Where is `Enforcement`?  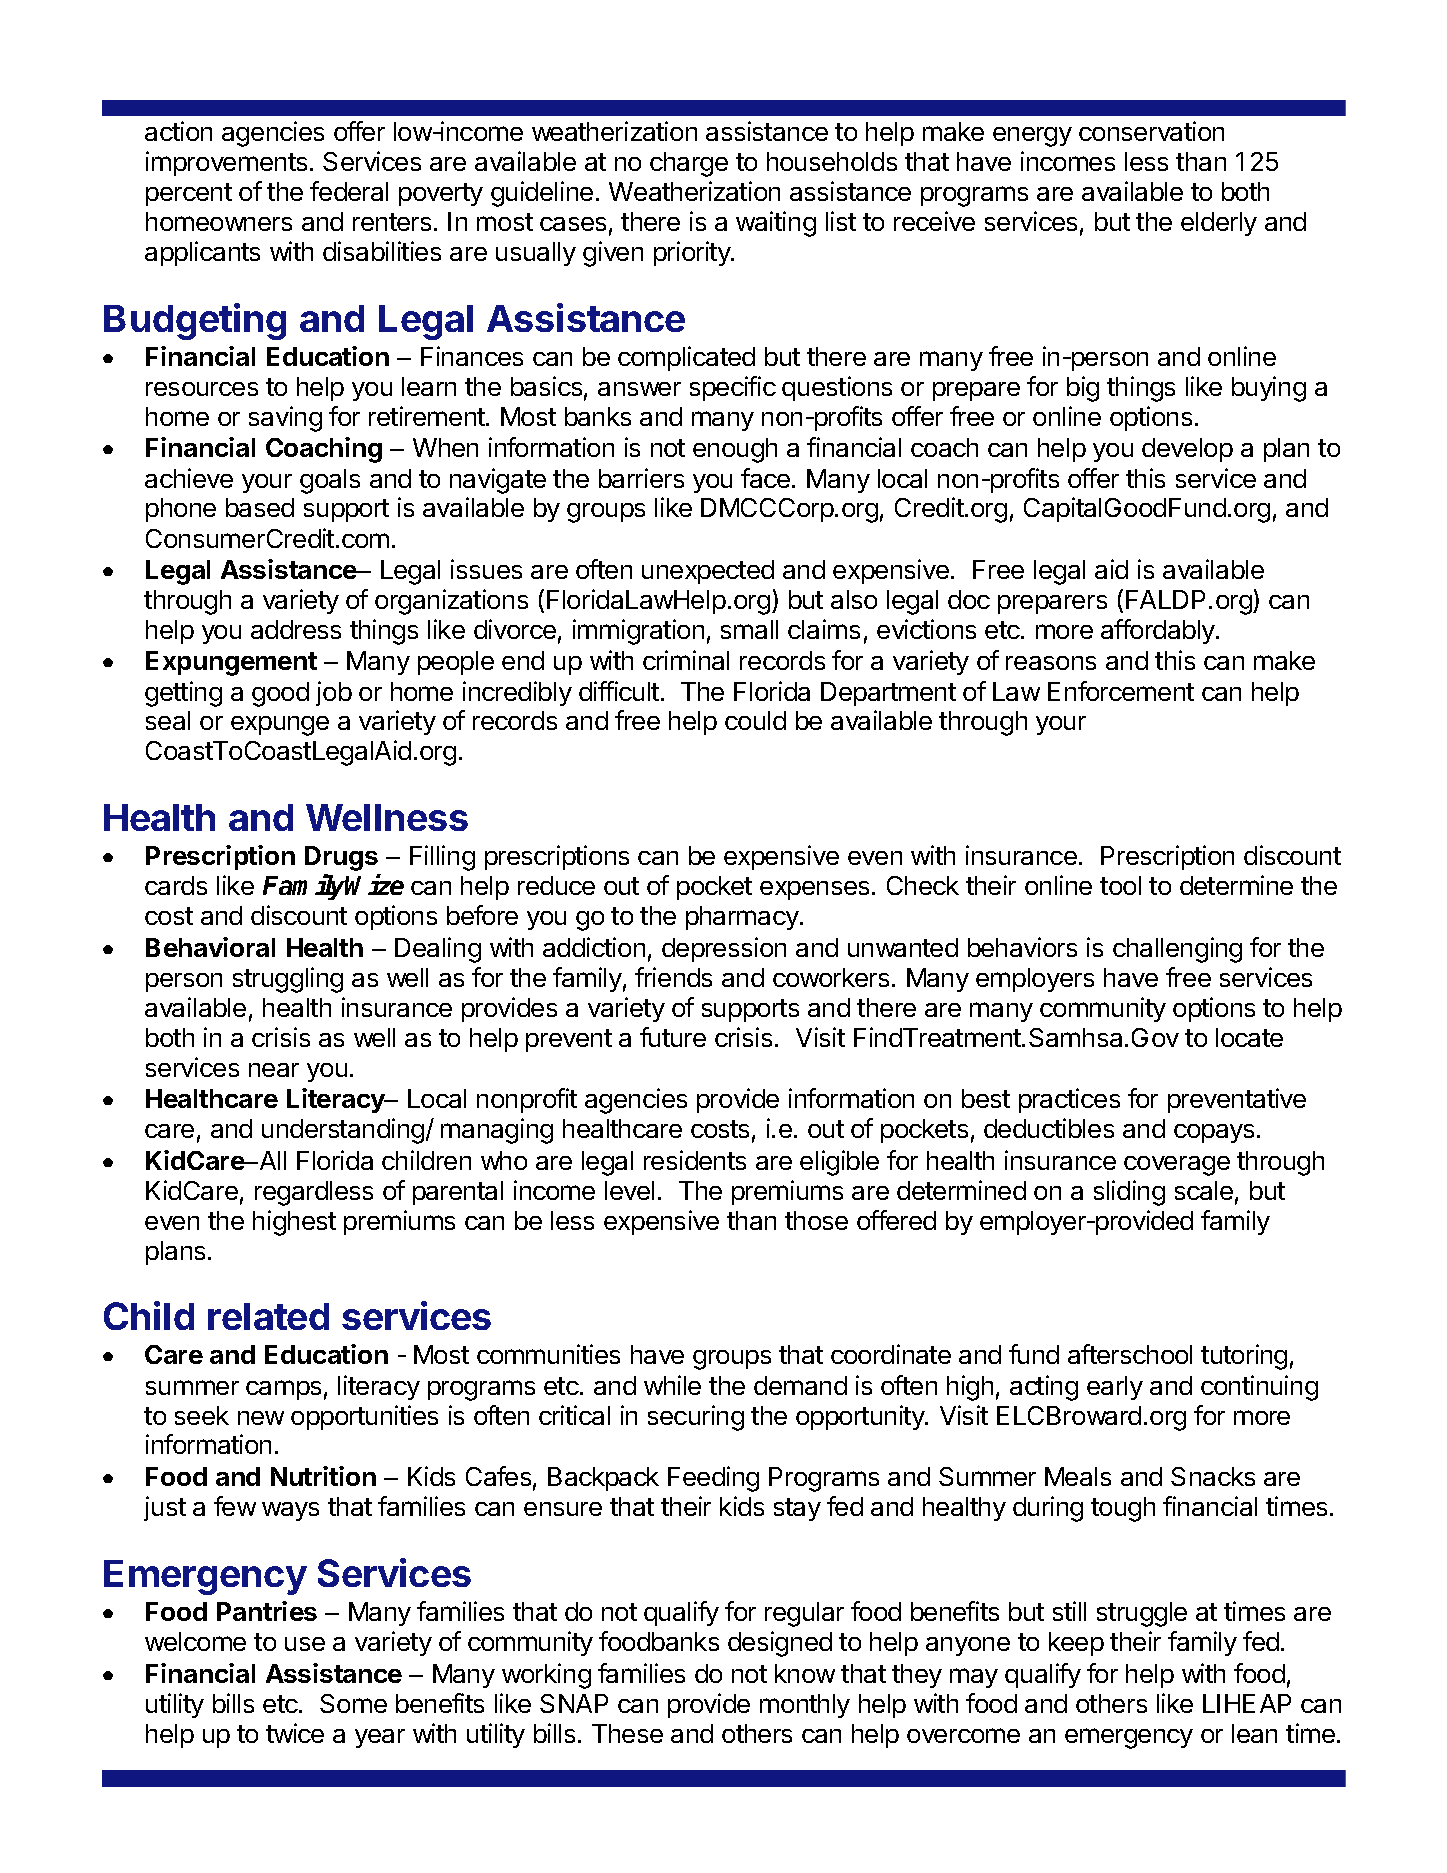
Enforcement is located at coordinates (1121, 691).
